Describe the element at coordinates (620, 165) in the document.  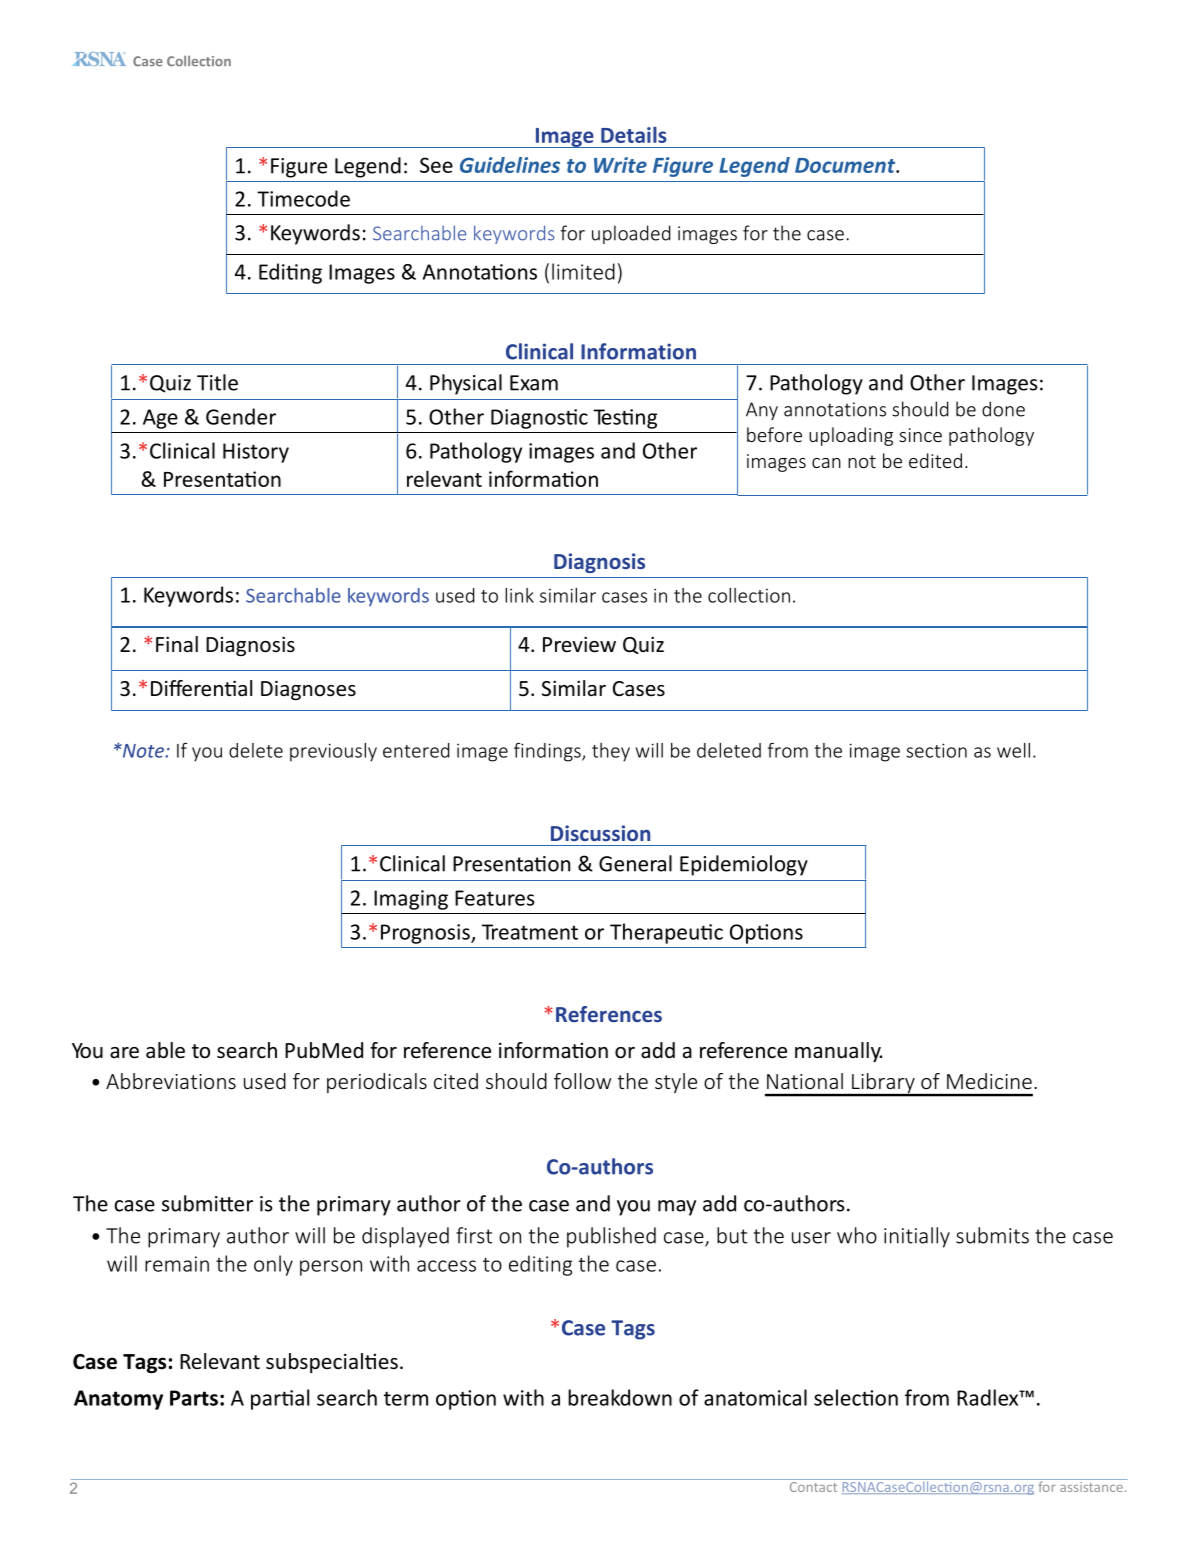
I see `Write` at that location.
